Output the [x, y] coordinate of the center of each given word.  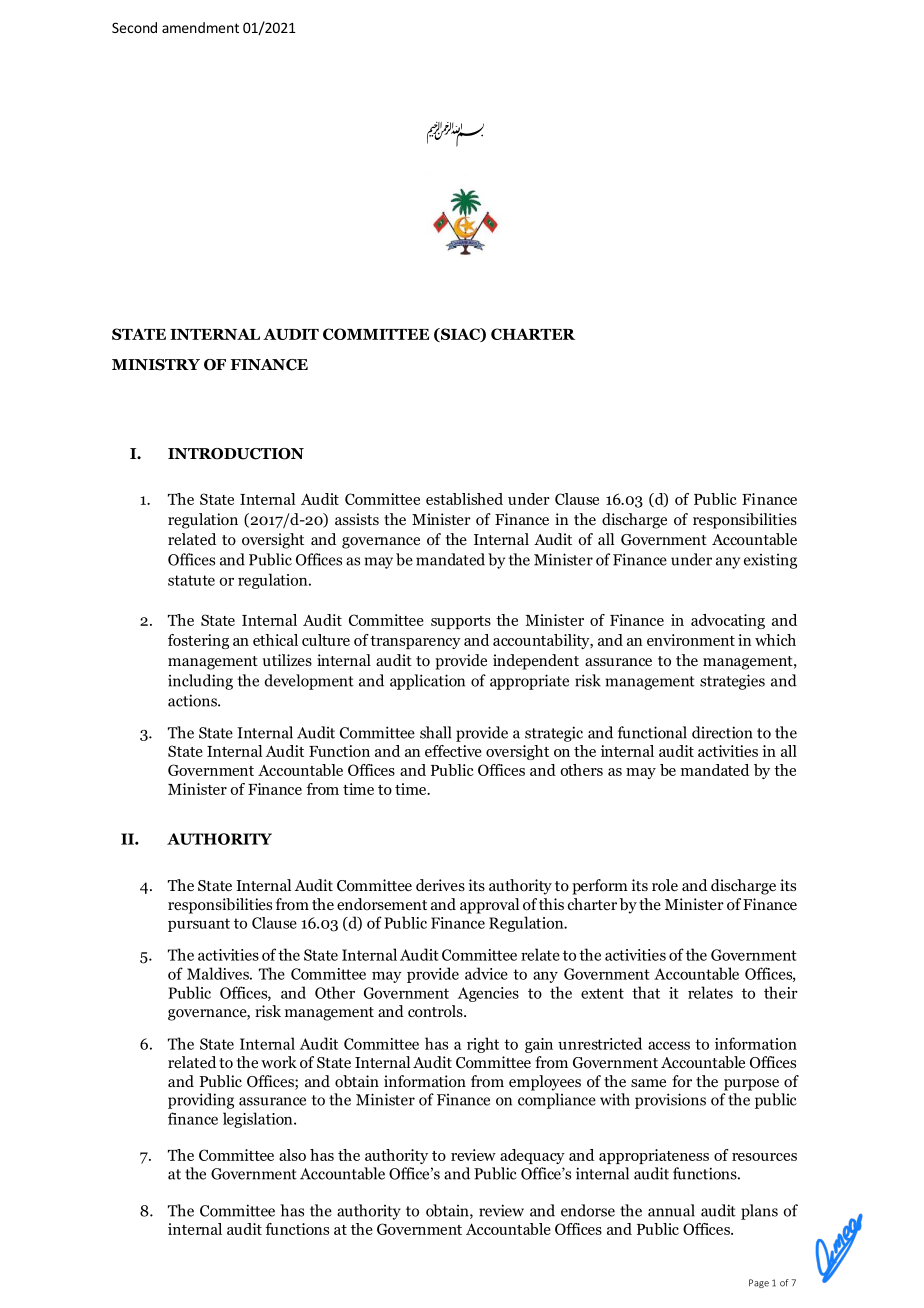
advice [486, 973]
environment [691, 640]
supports [461, 622]
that [646, 992]
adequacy [532, 1156]
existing [770, 561]
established [464, 499]
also [292, 1155]
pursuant [199, 925]
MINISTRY [156, 365]
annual [671, 1210]
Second [134, 27]
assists [357, 519]
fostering [198, 641]
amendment [200, 27]
